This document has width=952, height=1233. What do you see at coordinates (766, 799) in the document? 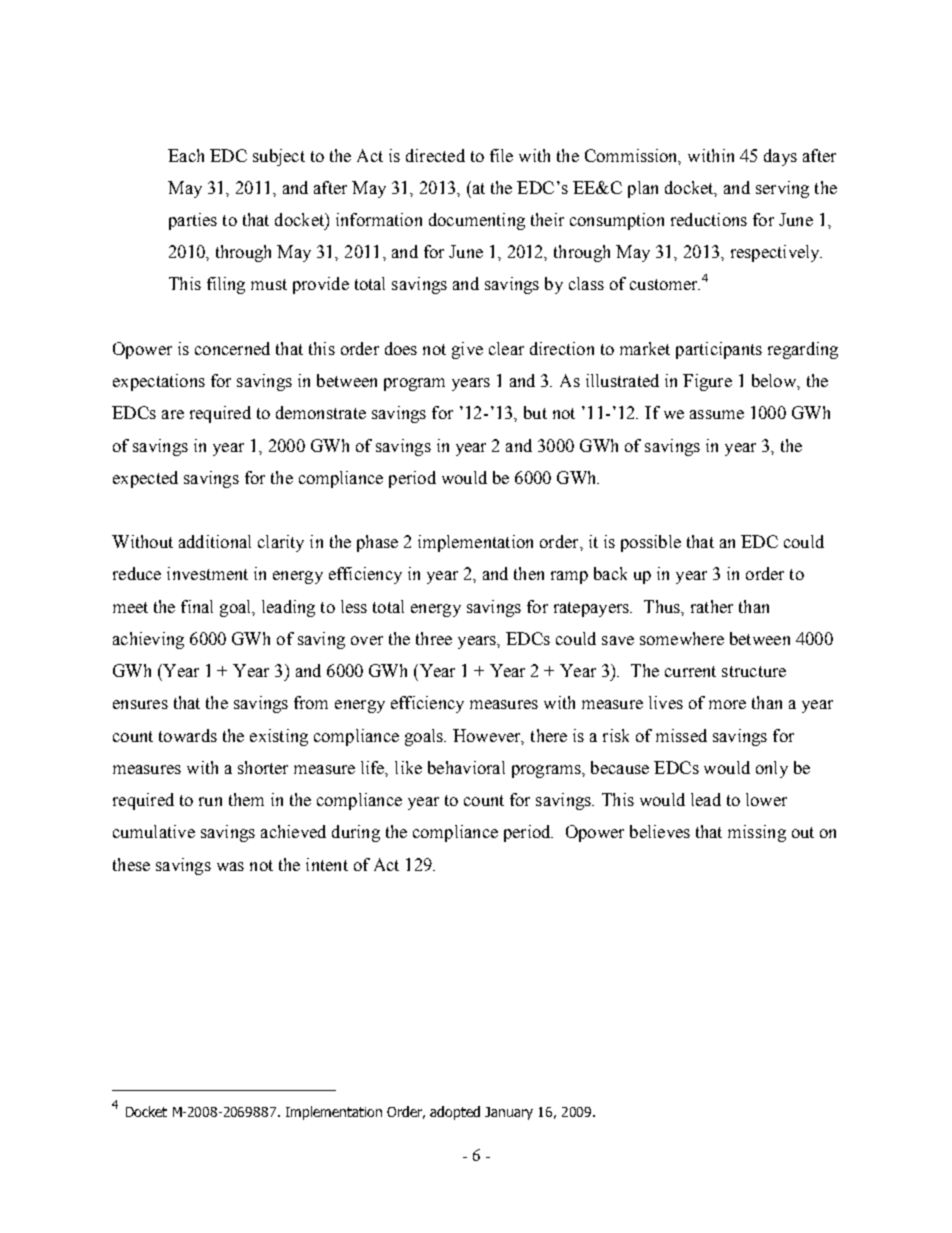
I see `lower` at bounding box center [766, 799].
